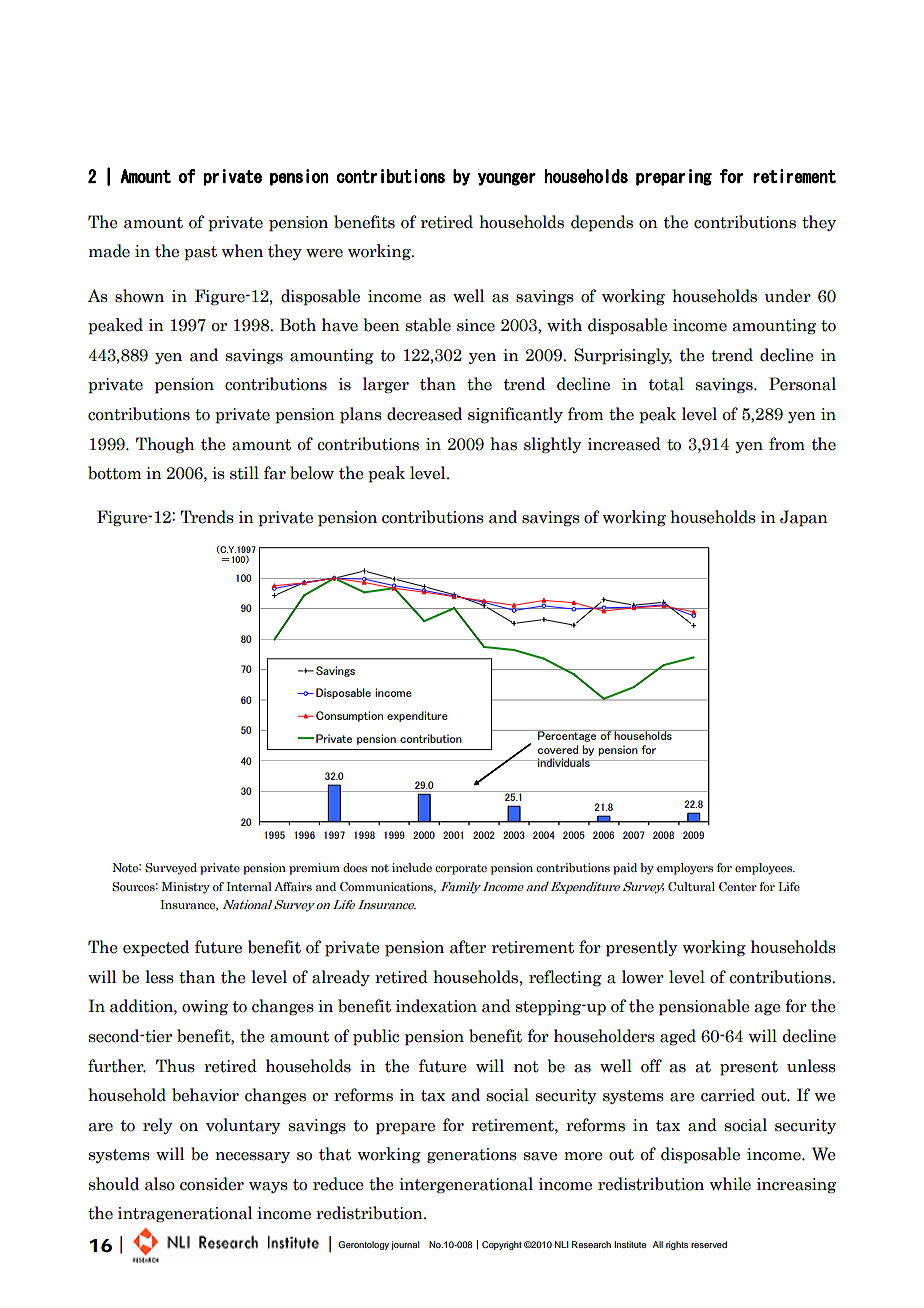  What do you see at coordinates (349, 716) in the screenshot?
I see `Consumption` at bounding box center [349, 716].
